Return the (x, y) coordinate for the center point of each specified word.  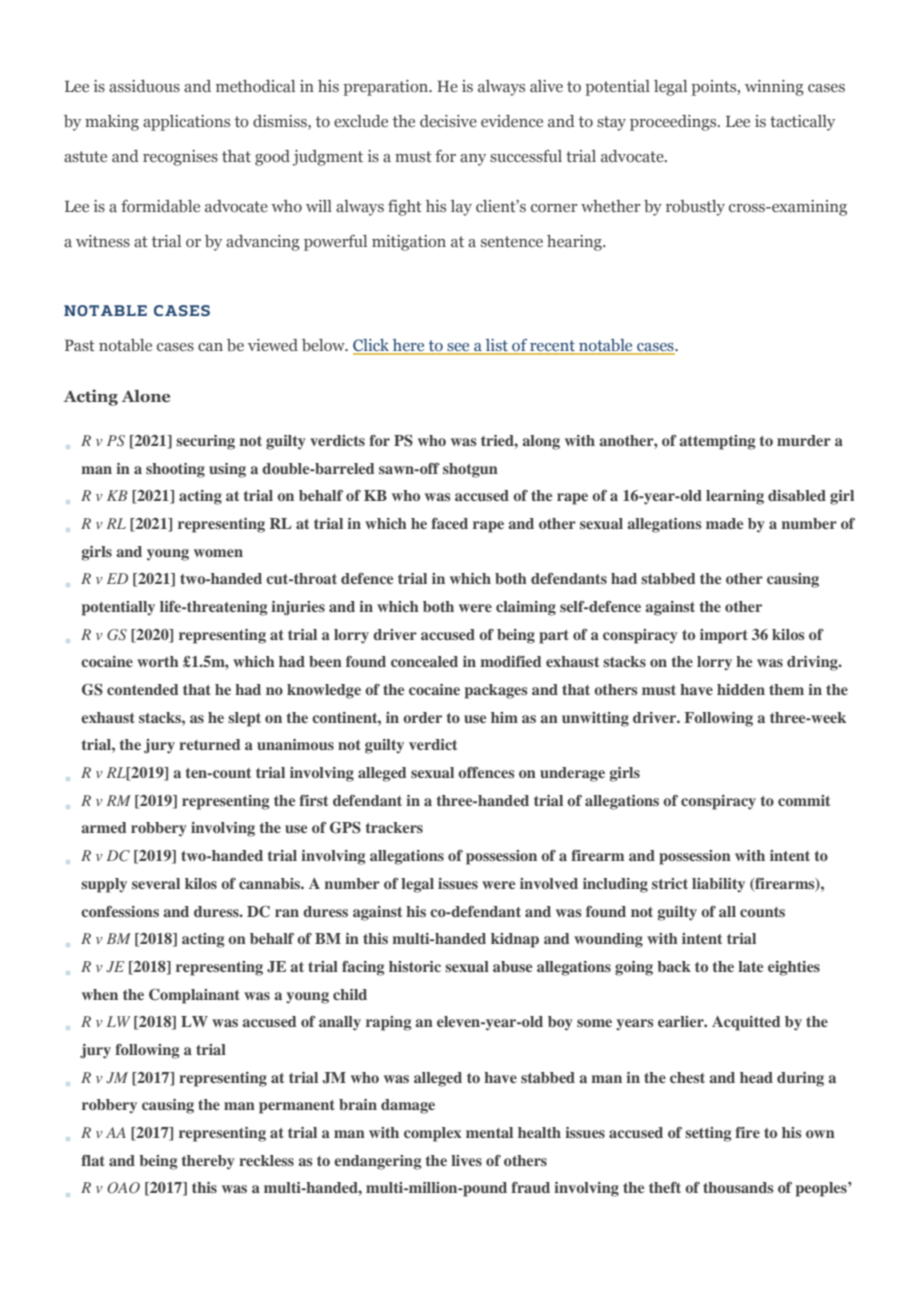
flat (93, 1160)
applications (186, 123)
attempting (717, 442)
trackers (394, 827)
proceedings (674, 123)
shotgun (470, 470)
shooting (175, 470)
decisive (448, 121)
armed (104, 827)
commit (804, 800)
